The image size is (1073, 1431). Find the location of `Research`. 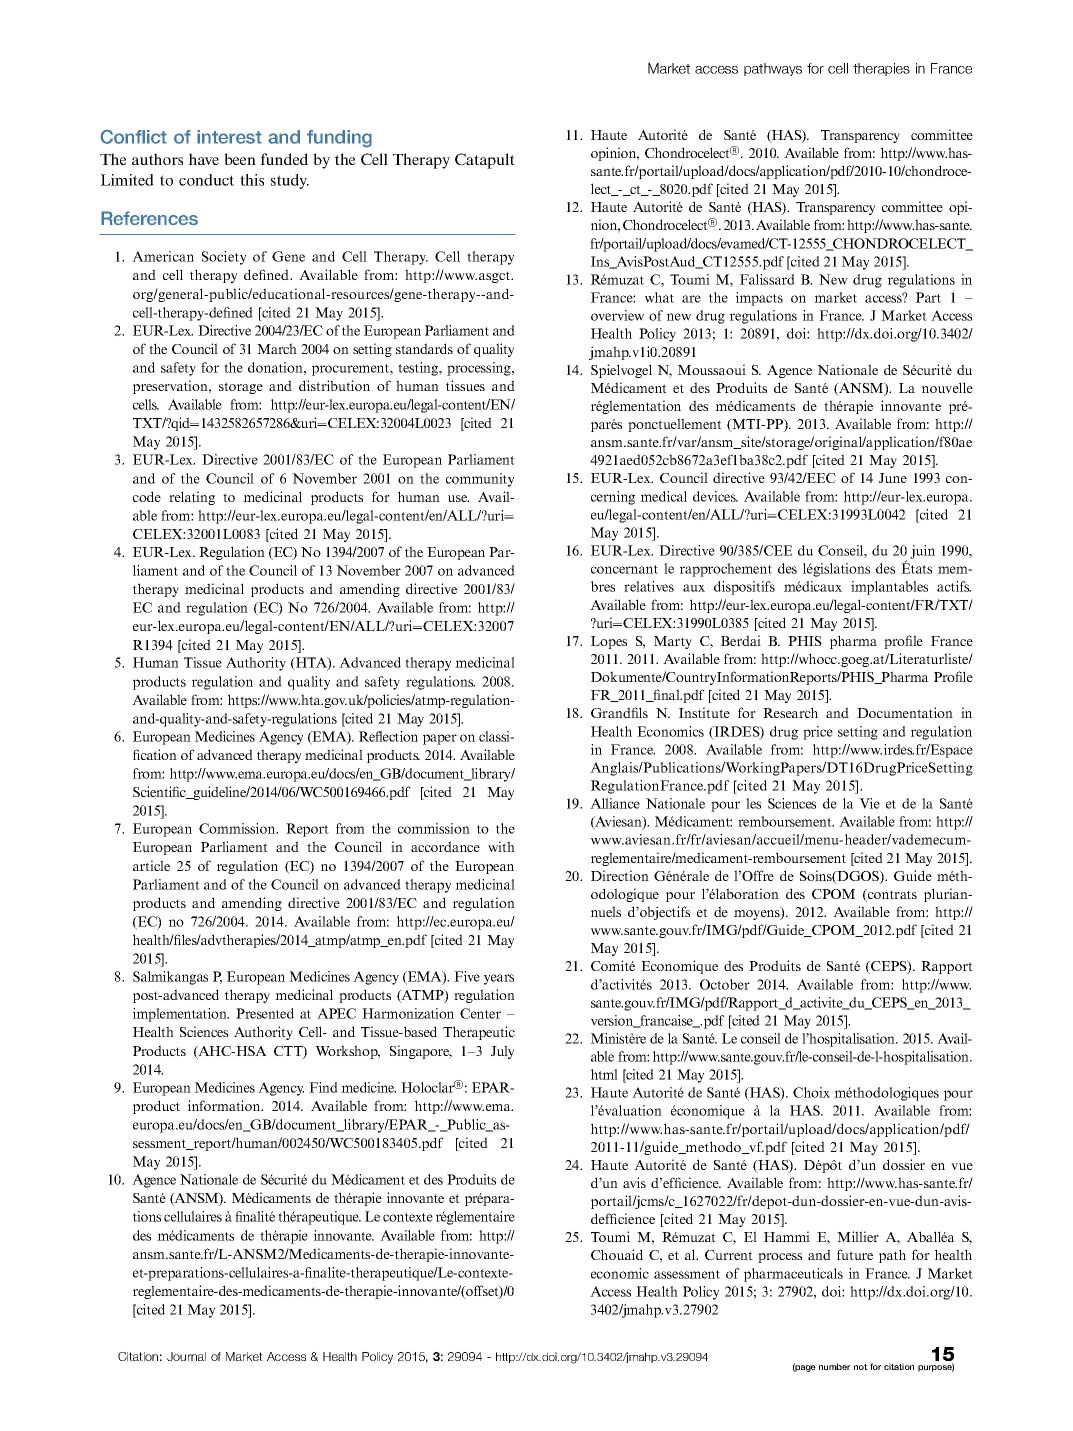

Research is located at coordinates (790, 712).
